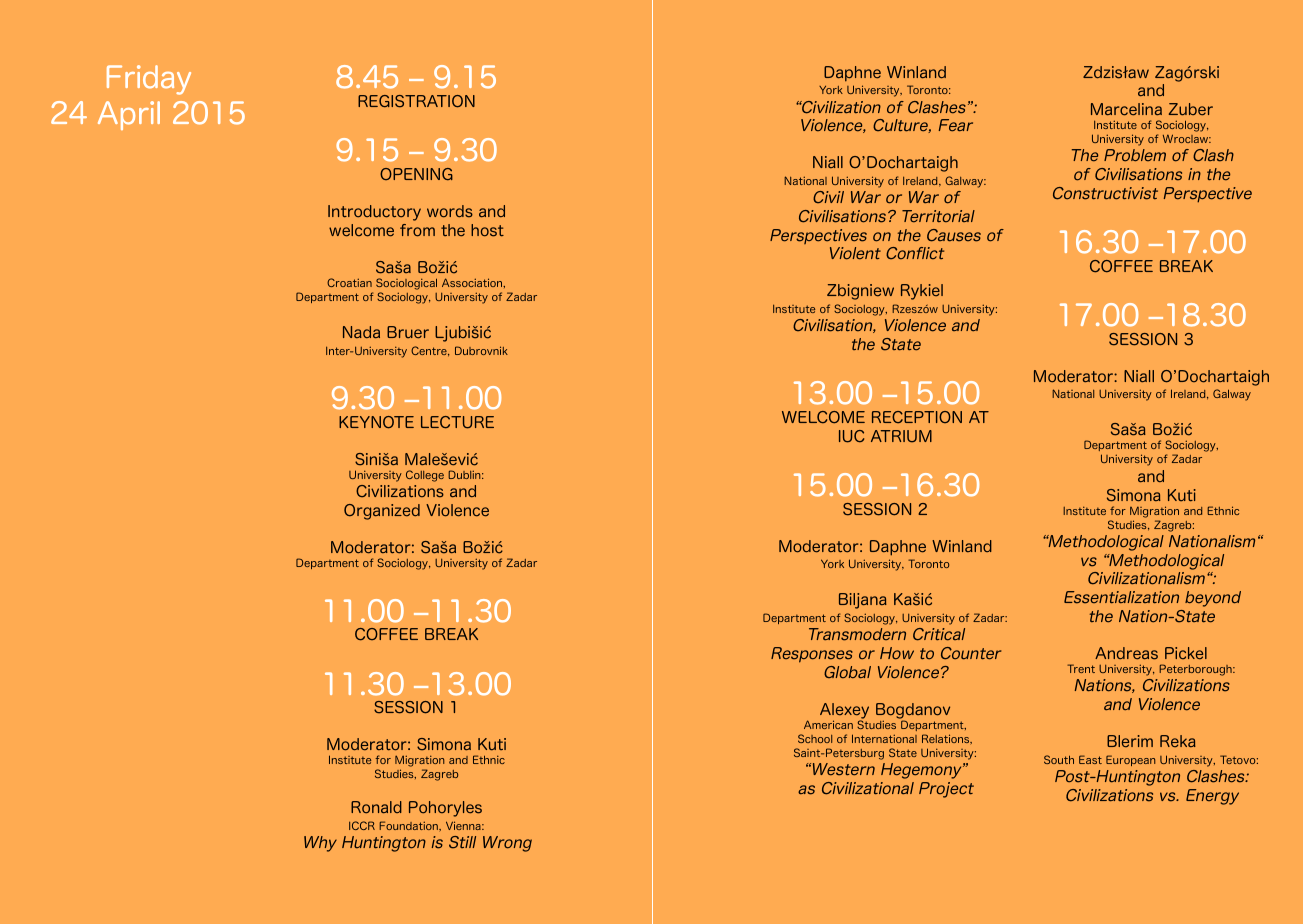 Image resolution: width=1303 pixels, height=924 pixels. Describe the element at coordinates (349, 282) in the screenshot. I see `Croatian` at that location.
